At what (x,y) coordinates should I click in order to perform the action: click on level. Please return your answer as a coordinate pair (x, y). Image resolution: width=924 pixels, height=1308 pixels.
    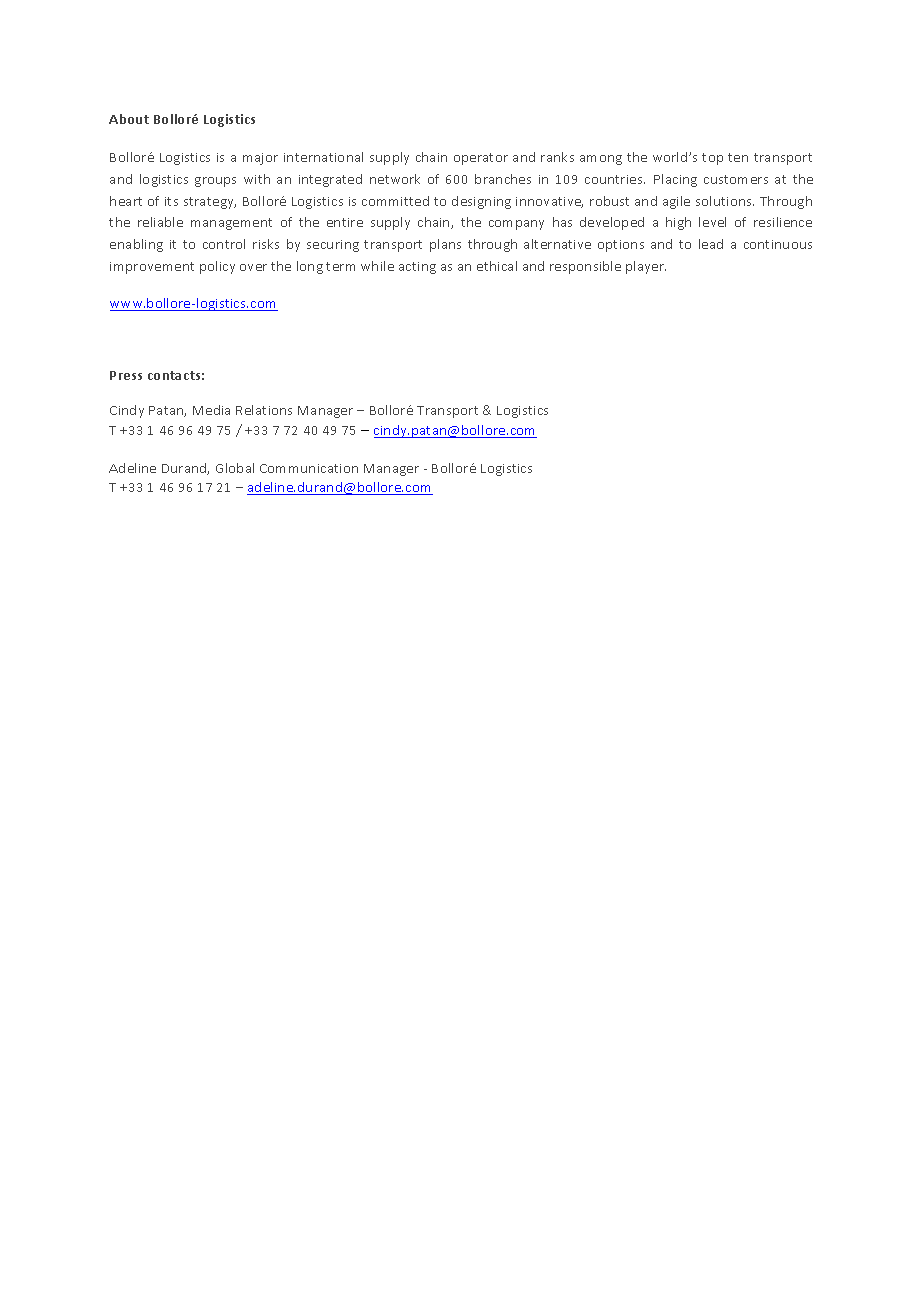
    Looking at the image, I should click on (712, 222).
